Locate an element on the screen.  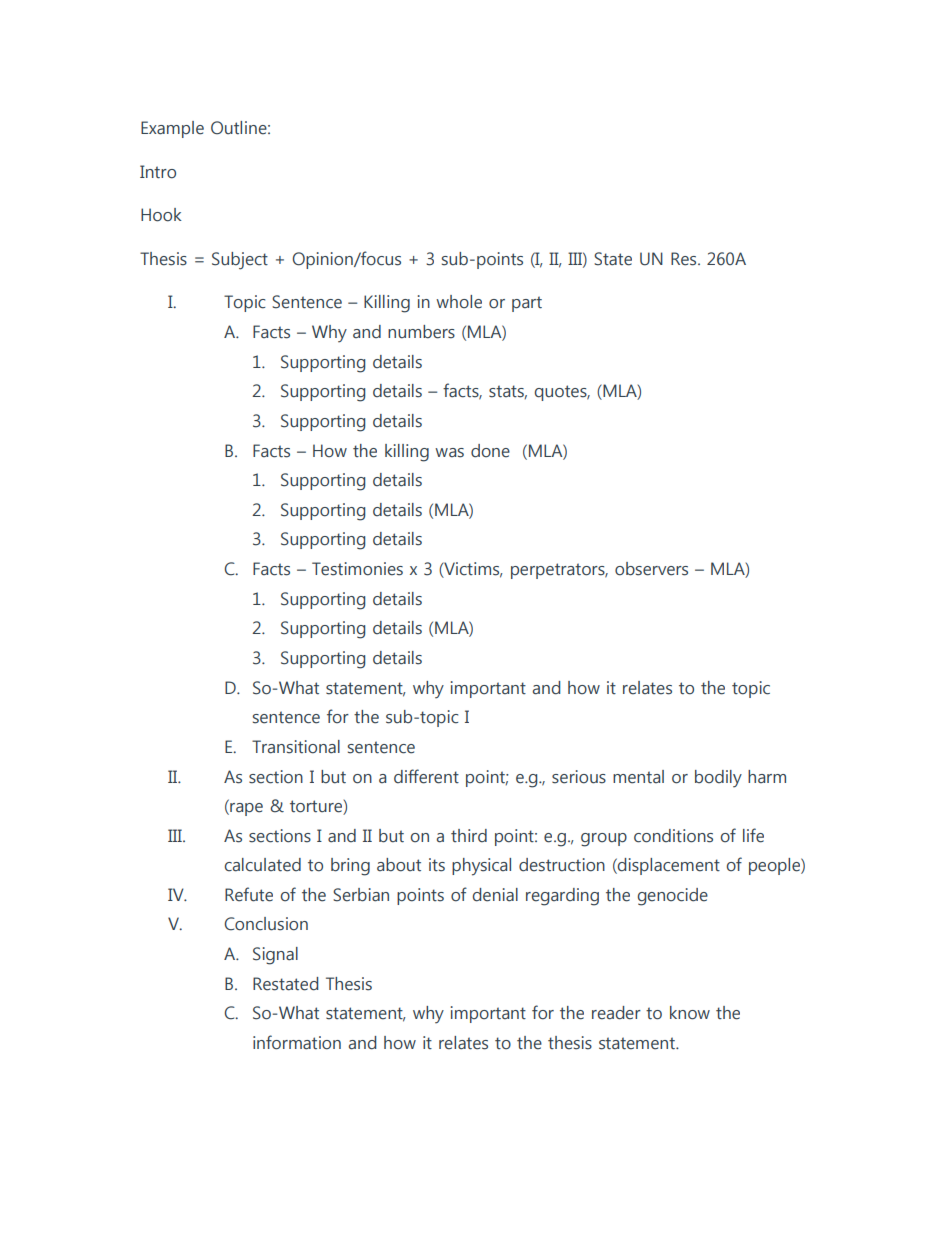
observers is located at coordinates (651, 569).
